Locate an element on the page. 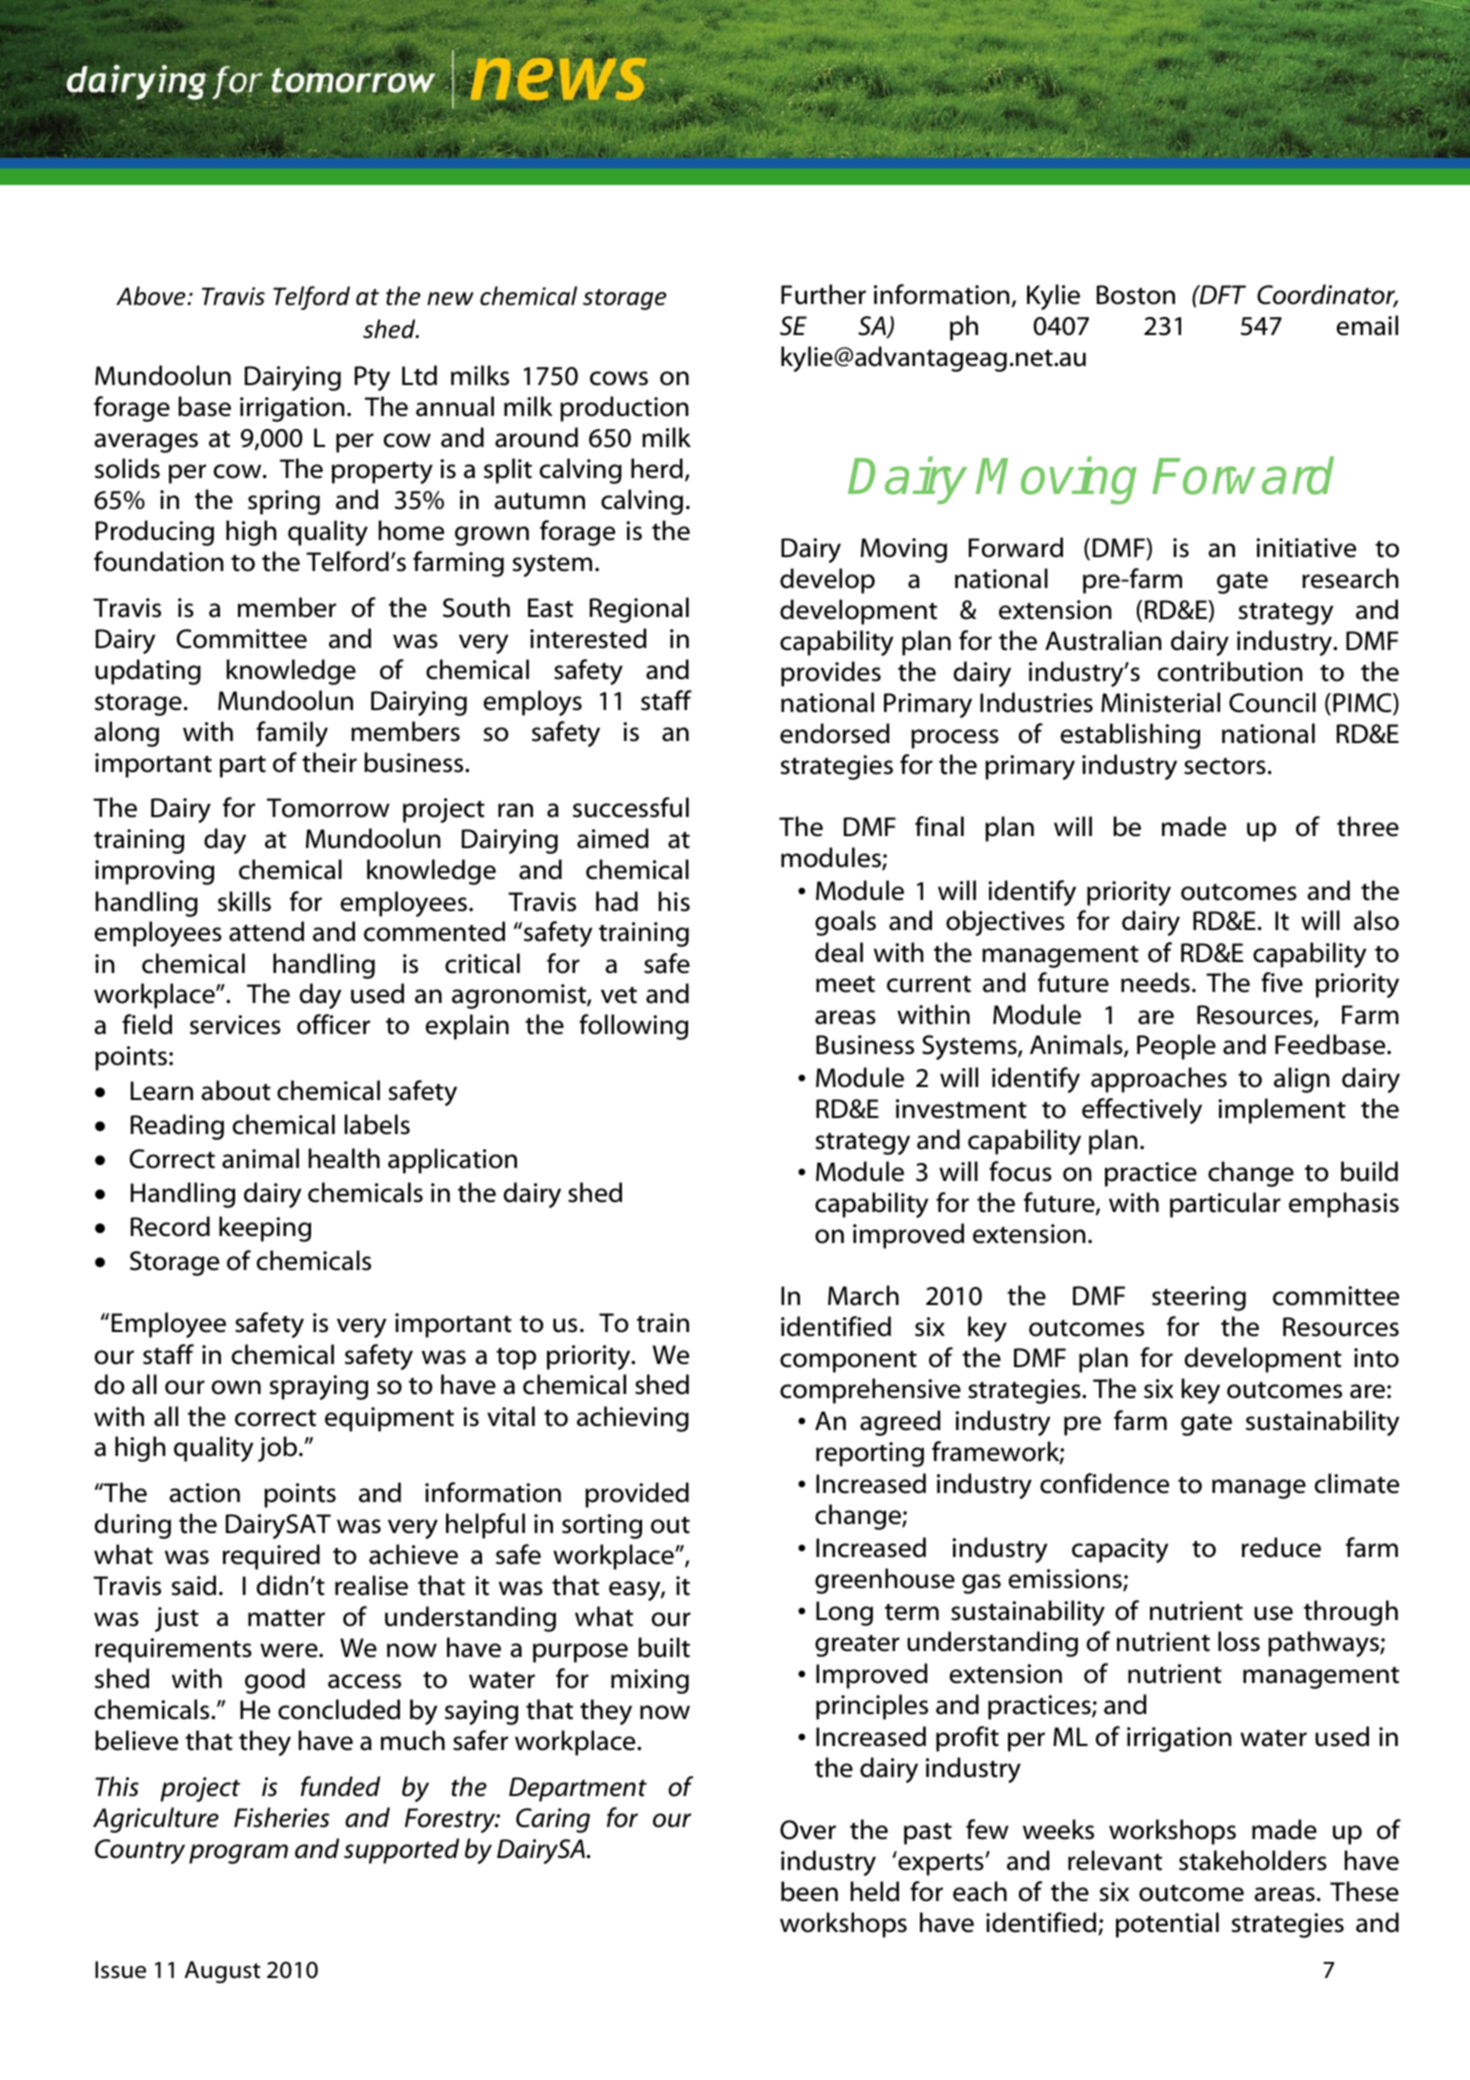  Pty is located at coordinates (372, 378).
